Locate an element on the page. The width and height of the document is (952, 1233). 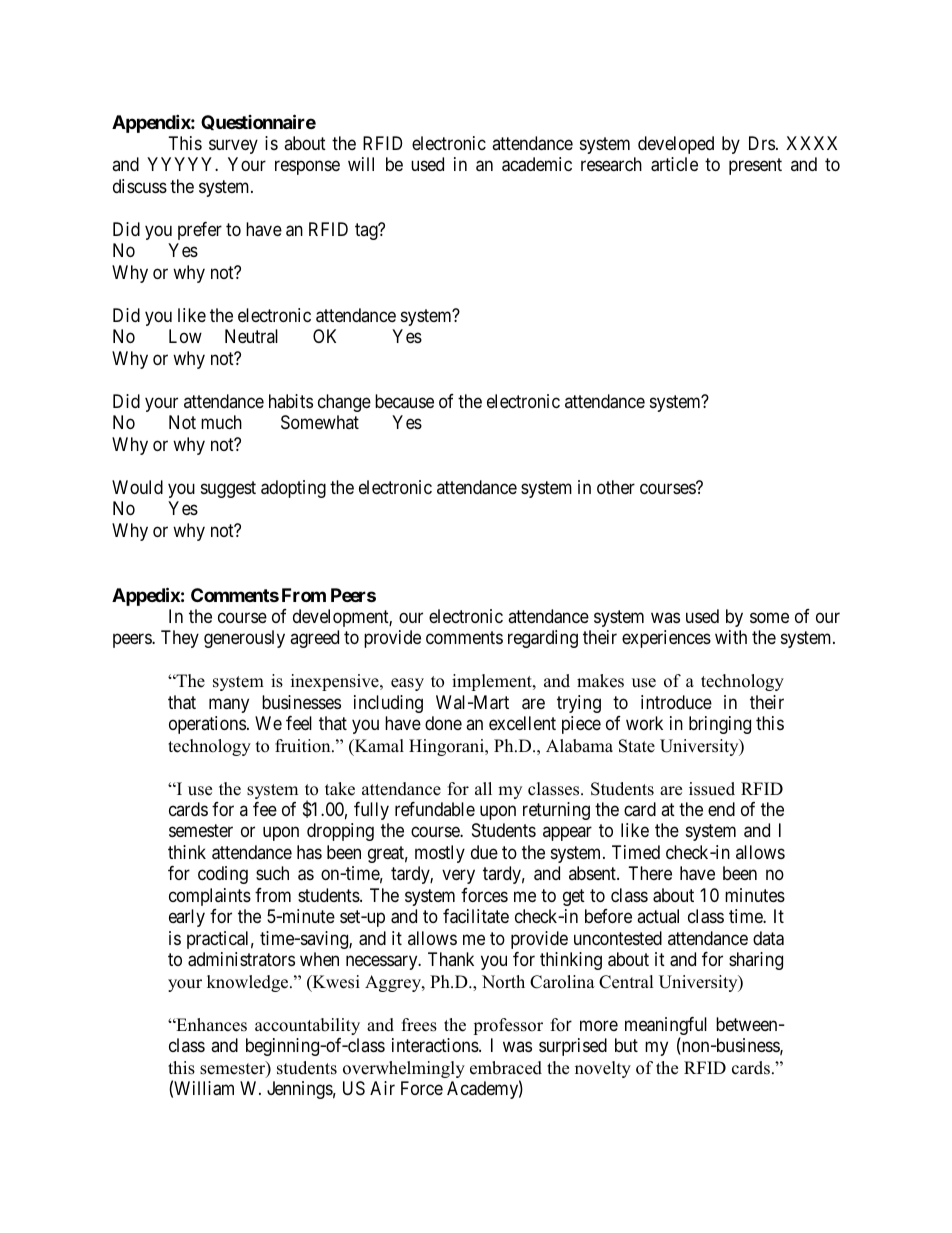
generously is located at coordinates (244, 639).
